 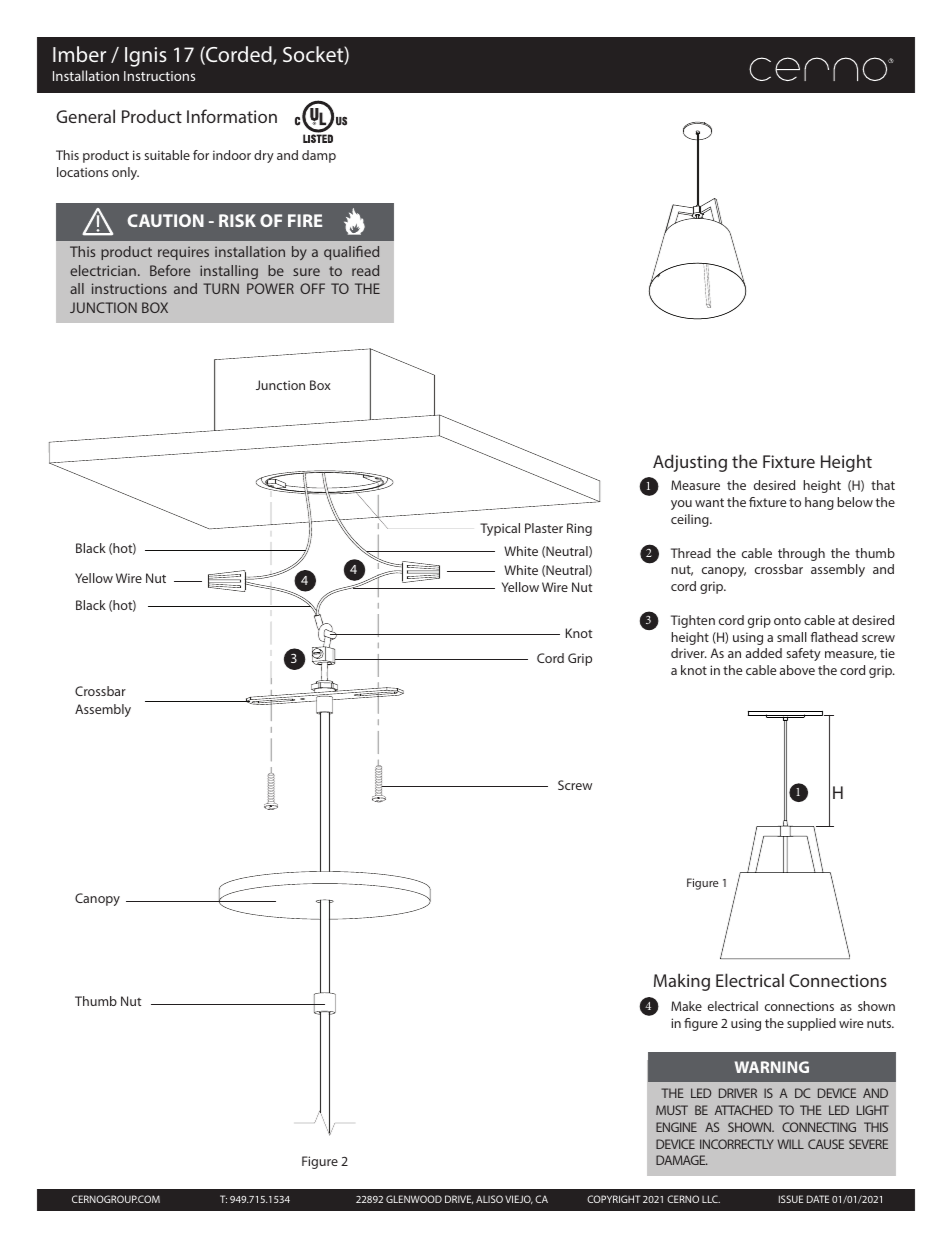 I want to click on WILL, so click(x=790, y=1144).
